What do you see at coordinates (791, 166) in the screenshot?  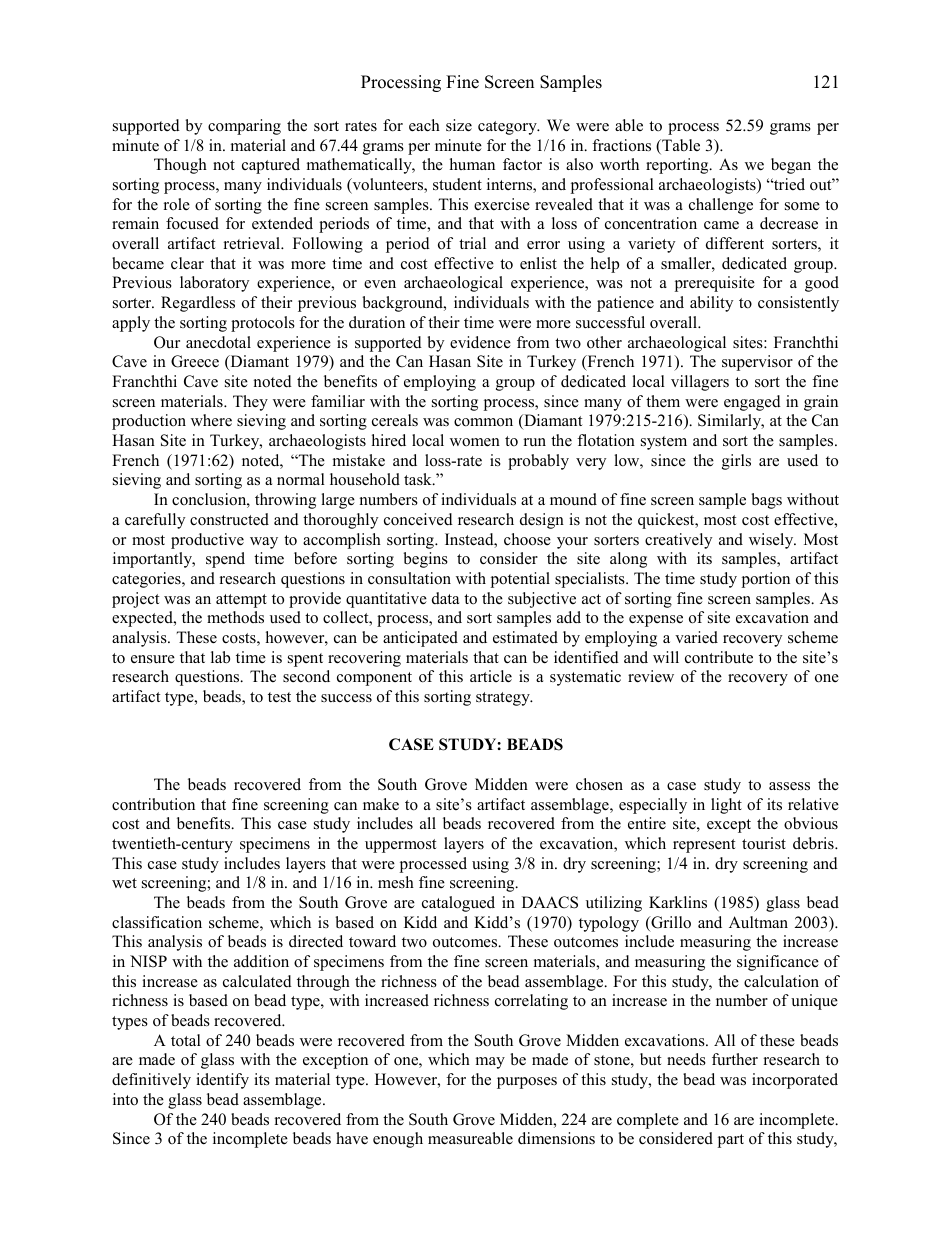 I see `began` at bounding box center [791, 166].
